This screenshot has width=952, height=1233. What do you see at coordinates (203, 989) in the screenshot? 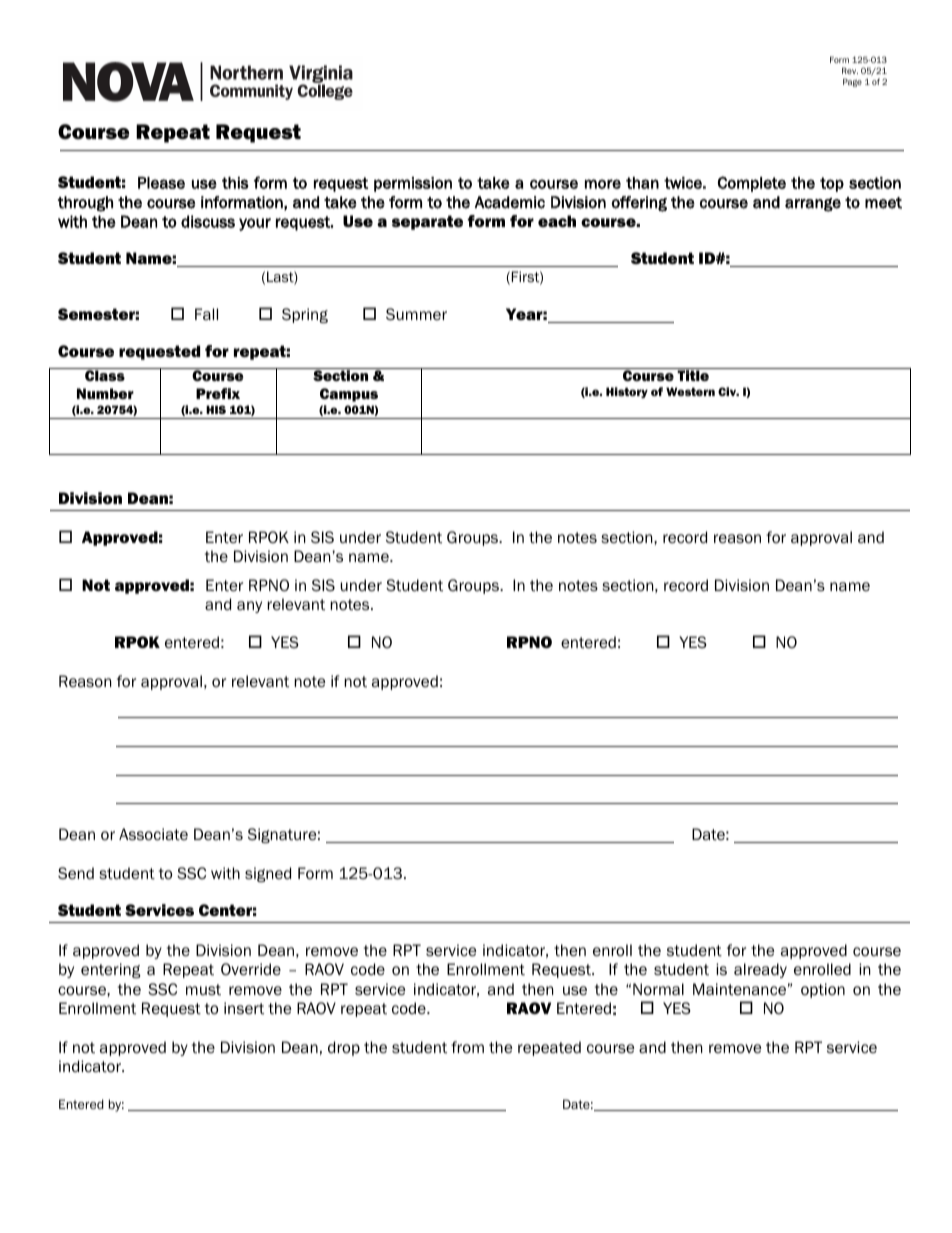
I see `must` at bounding box center [203, 989].
